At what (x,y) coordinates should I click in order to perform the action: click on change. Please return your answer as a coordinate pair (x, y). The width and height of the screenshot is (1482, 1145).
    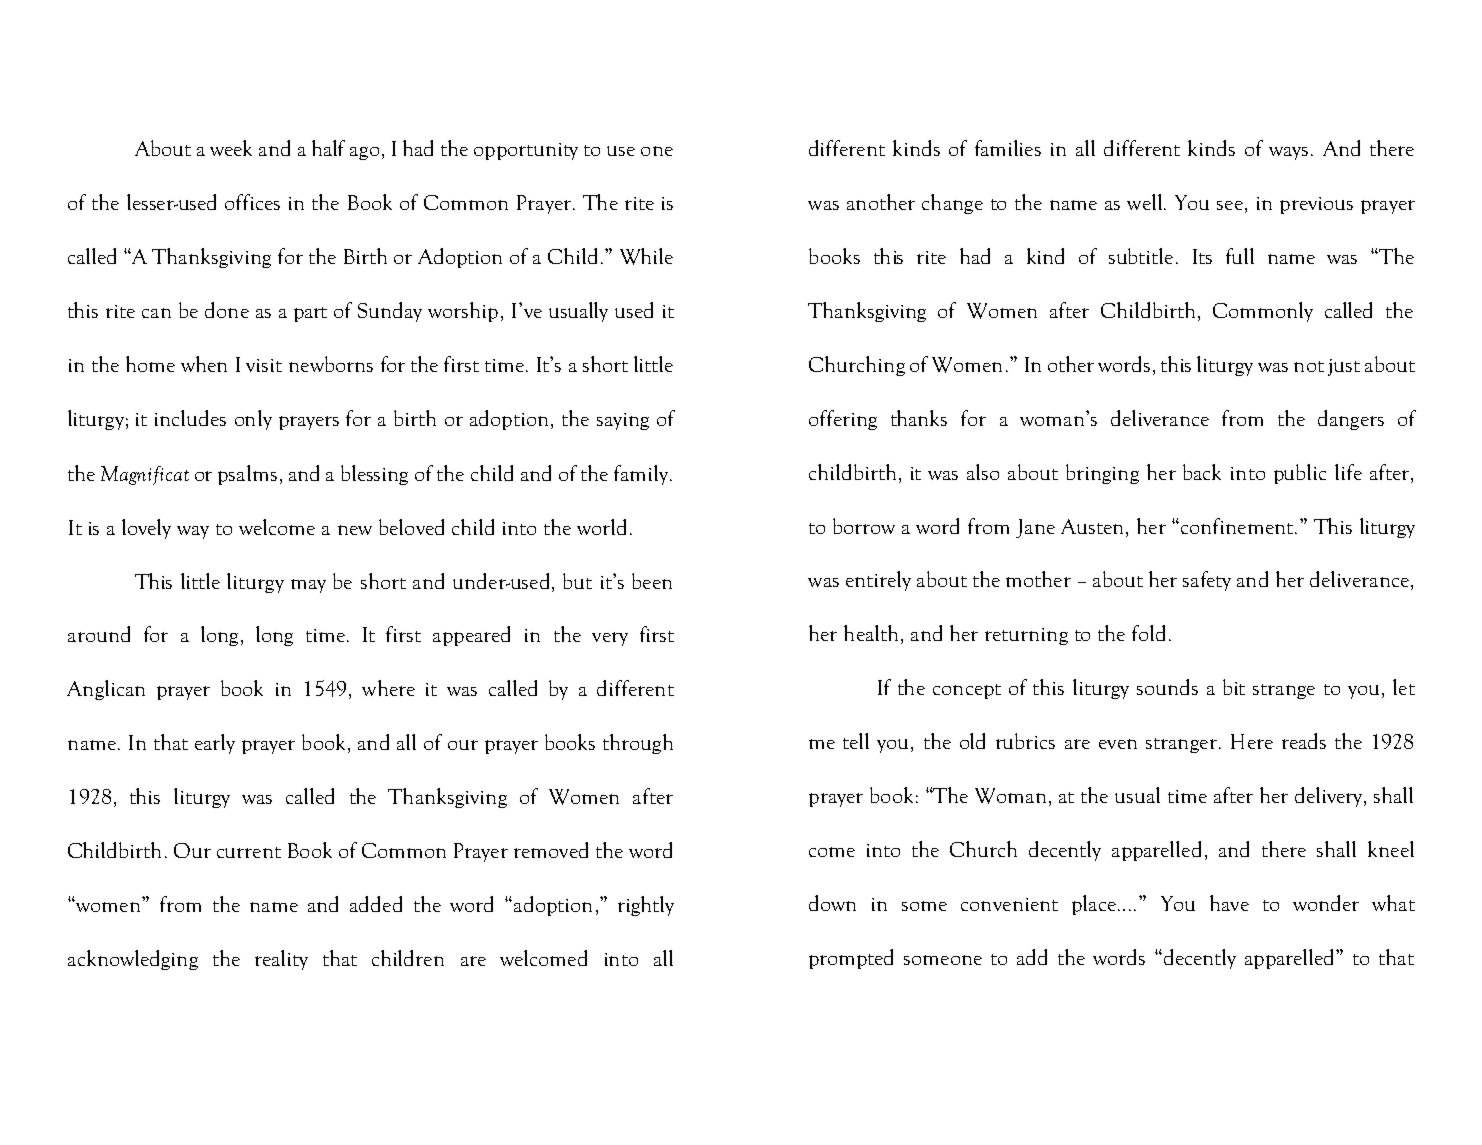
    Looking at the image, I should click on (952, 204).
